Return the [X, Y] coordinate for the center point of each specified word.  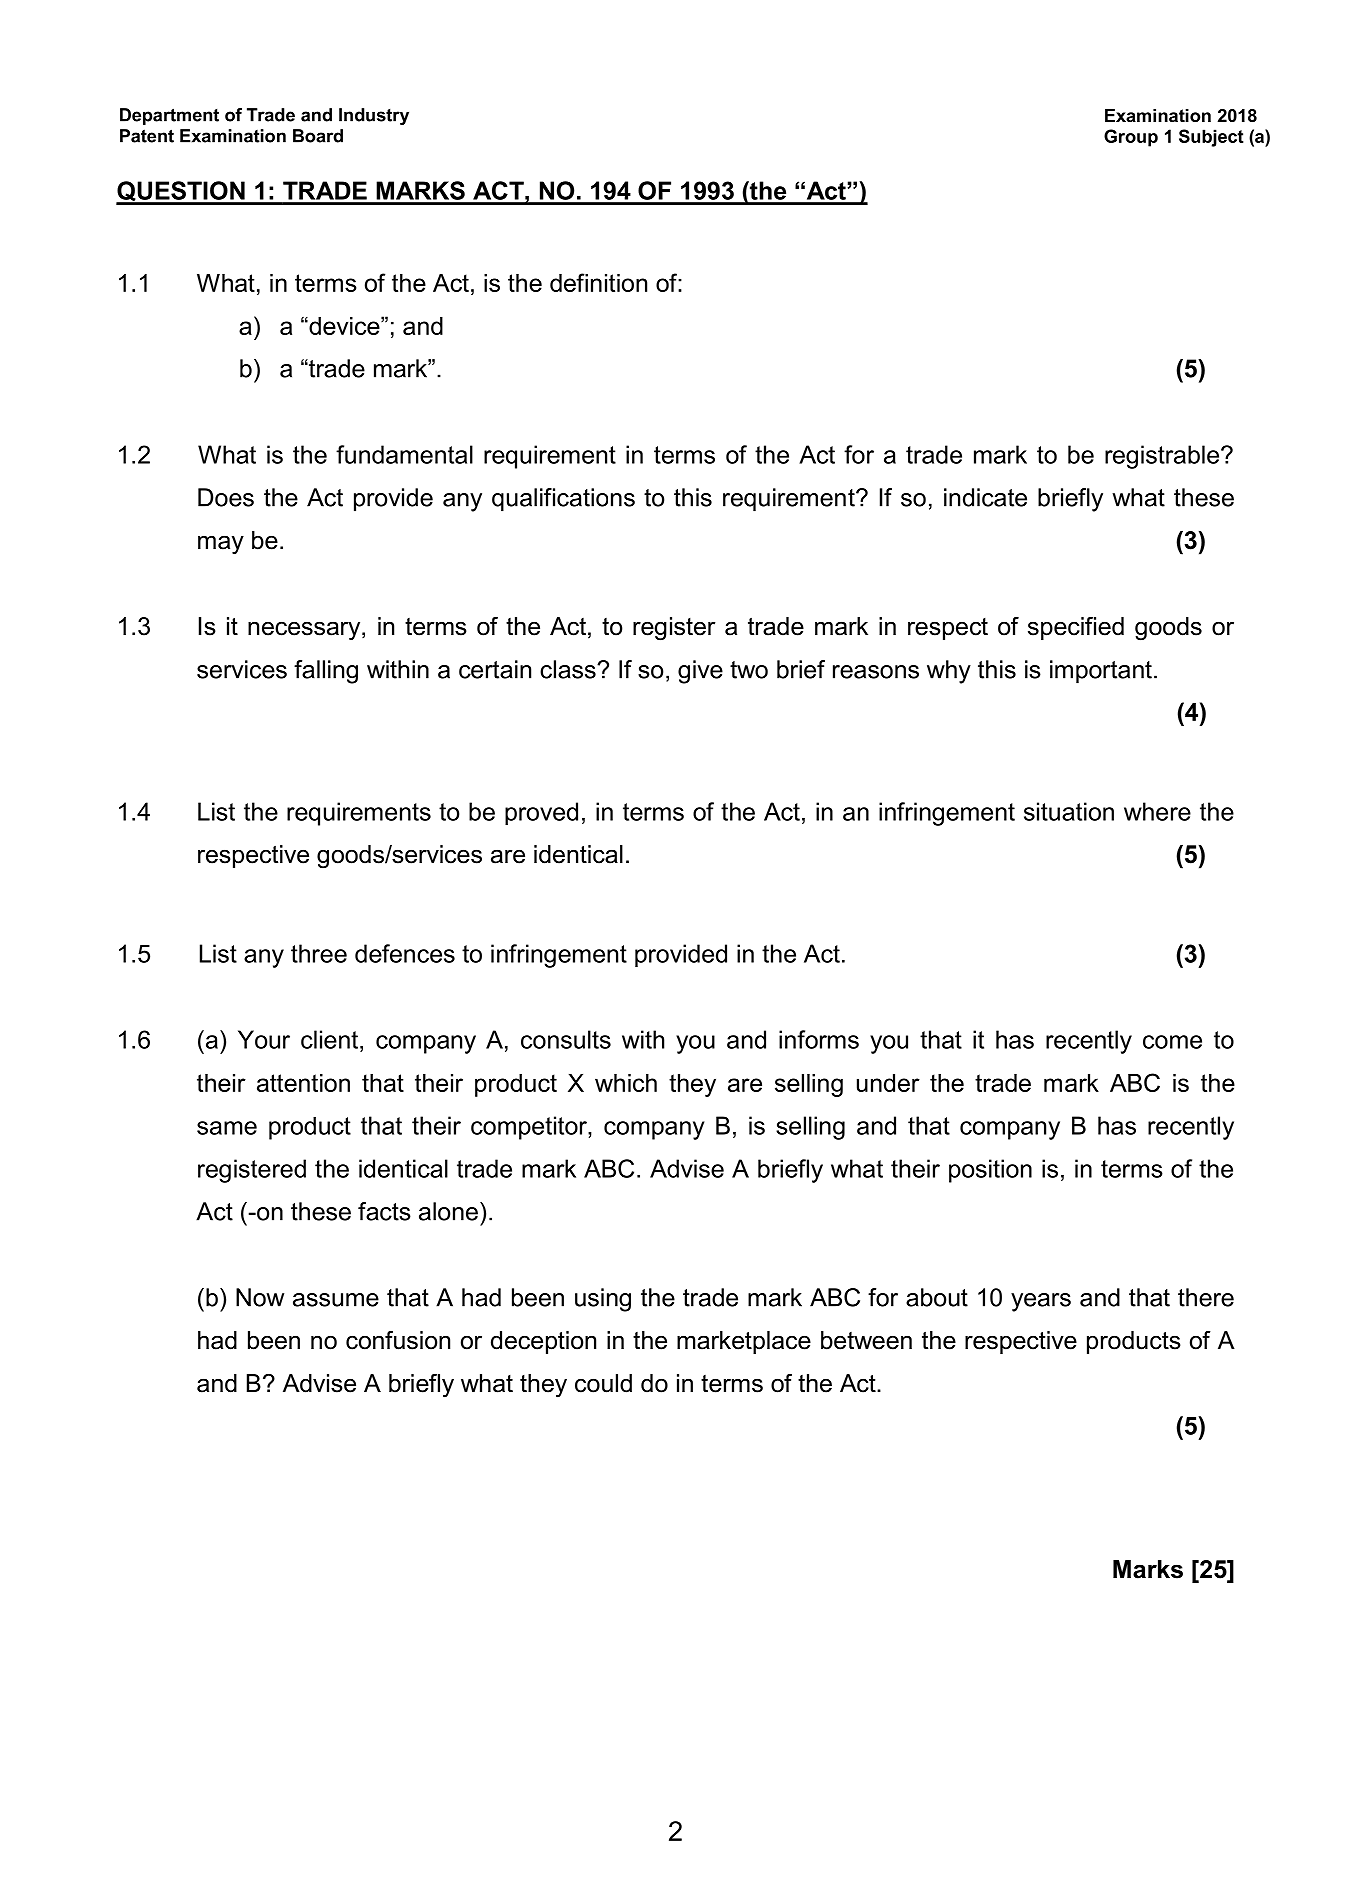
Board [318, 136]
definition [598, 282]
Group [1131, 138]
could [603, 1383]
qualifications [563, 500]
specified [1076, 628]
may [221, 545]
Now [260, 1297]
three [319, 953]
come [1172, 1042]
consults [566, 1039]
